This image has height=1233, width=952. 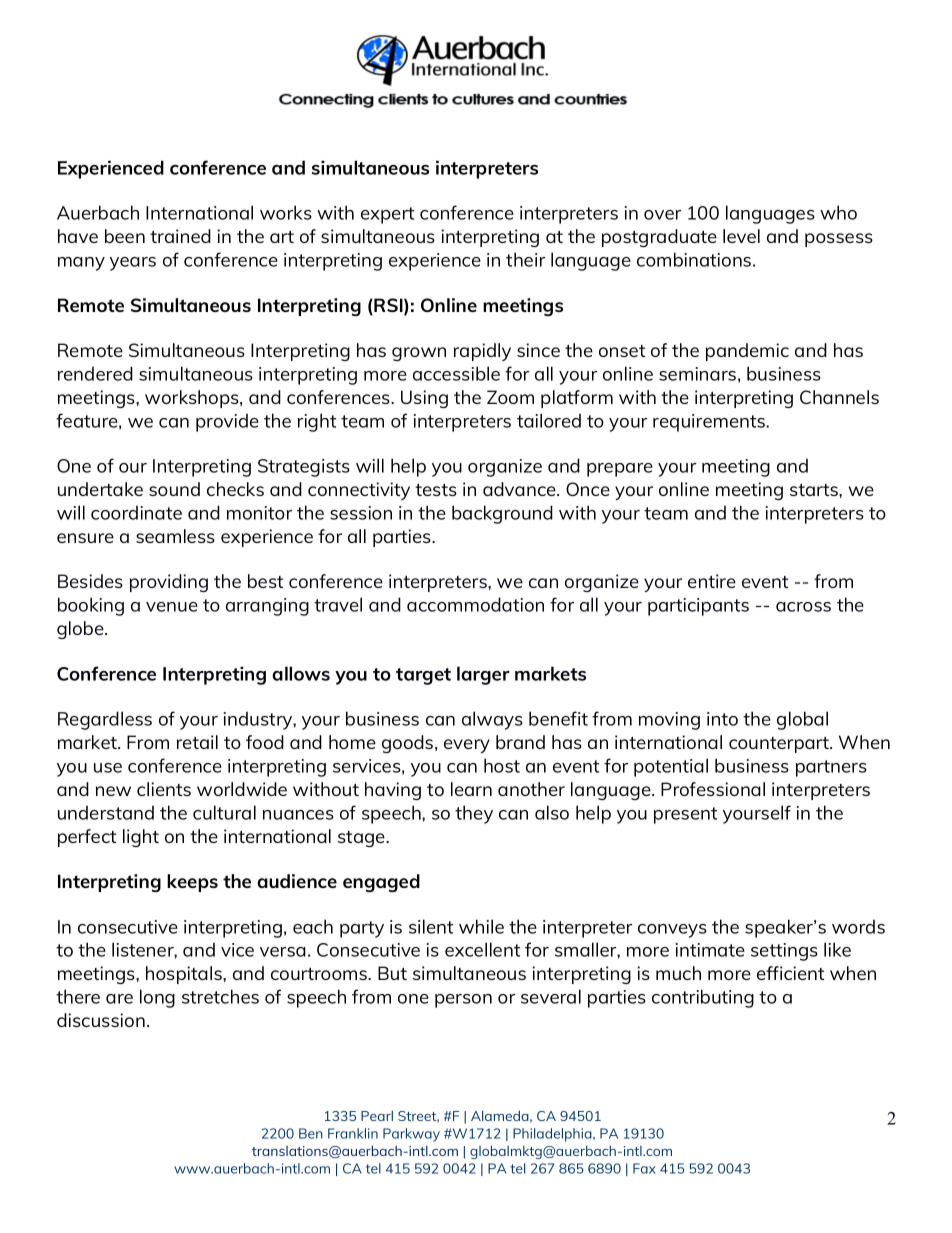 What do you see at coordinates (502, 514) in the image?
I see `background` at bounding box center [502, 514].
